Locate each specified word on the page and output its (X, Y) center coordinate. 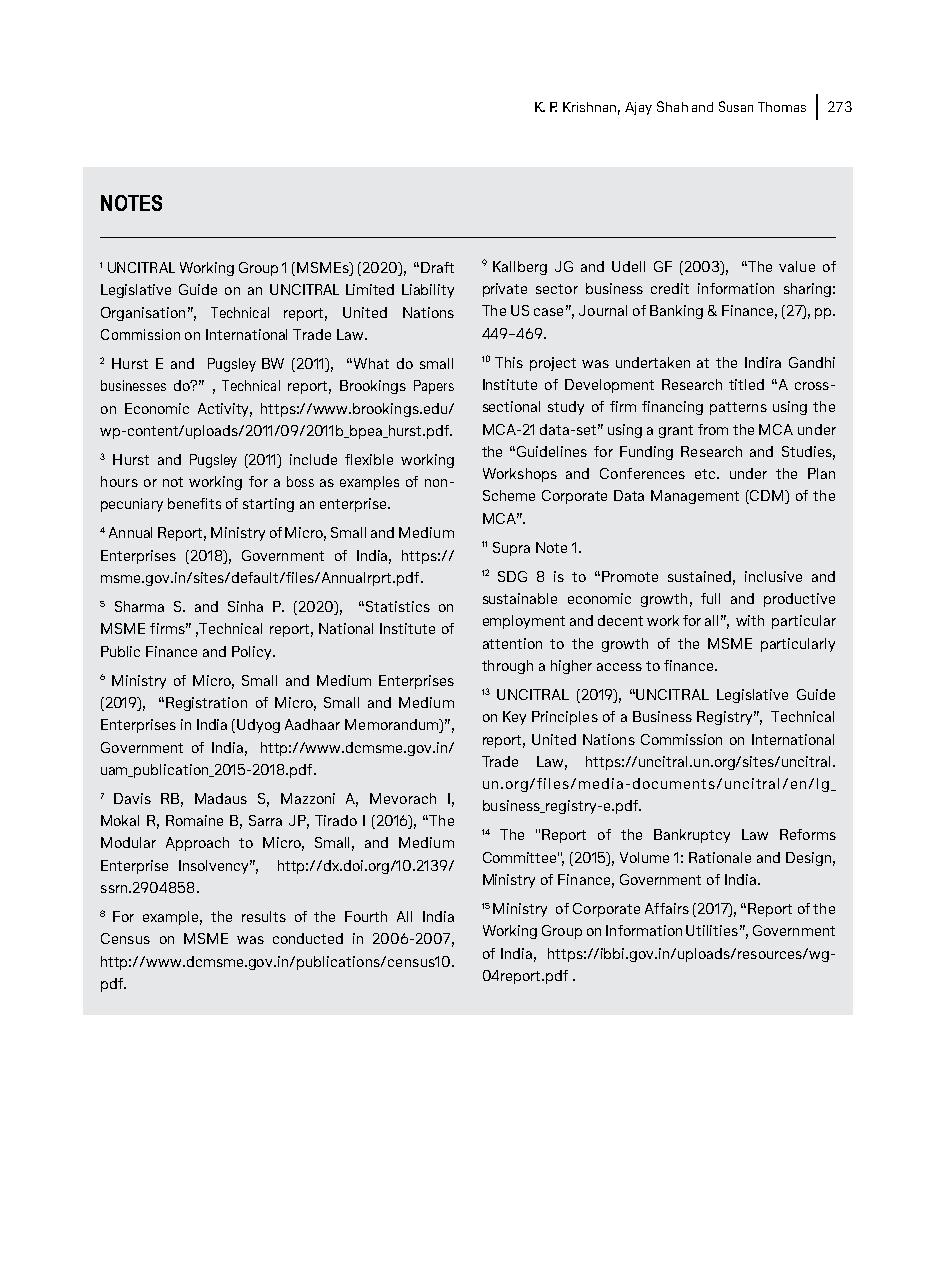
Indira (763, 362)
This (509, 362)
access (619, 667)
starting (268, 505)
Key (514, 718)
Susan (736, 106)
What (370, 363)
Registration (206, 704)
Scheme (509, 495)
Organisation (143, 314)
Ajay (638, 108)
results (264, 916)
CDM (768, 497)
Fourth (366, 916)
